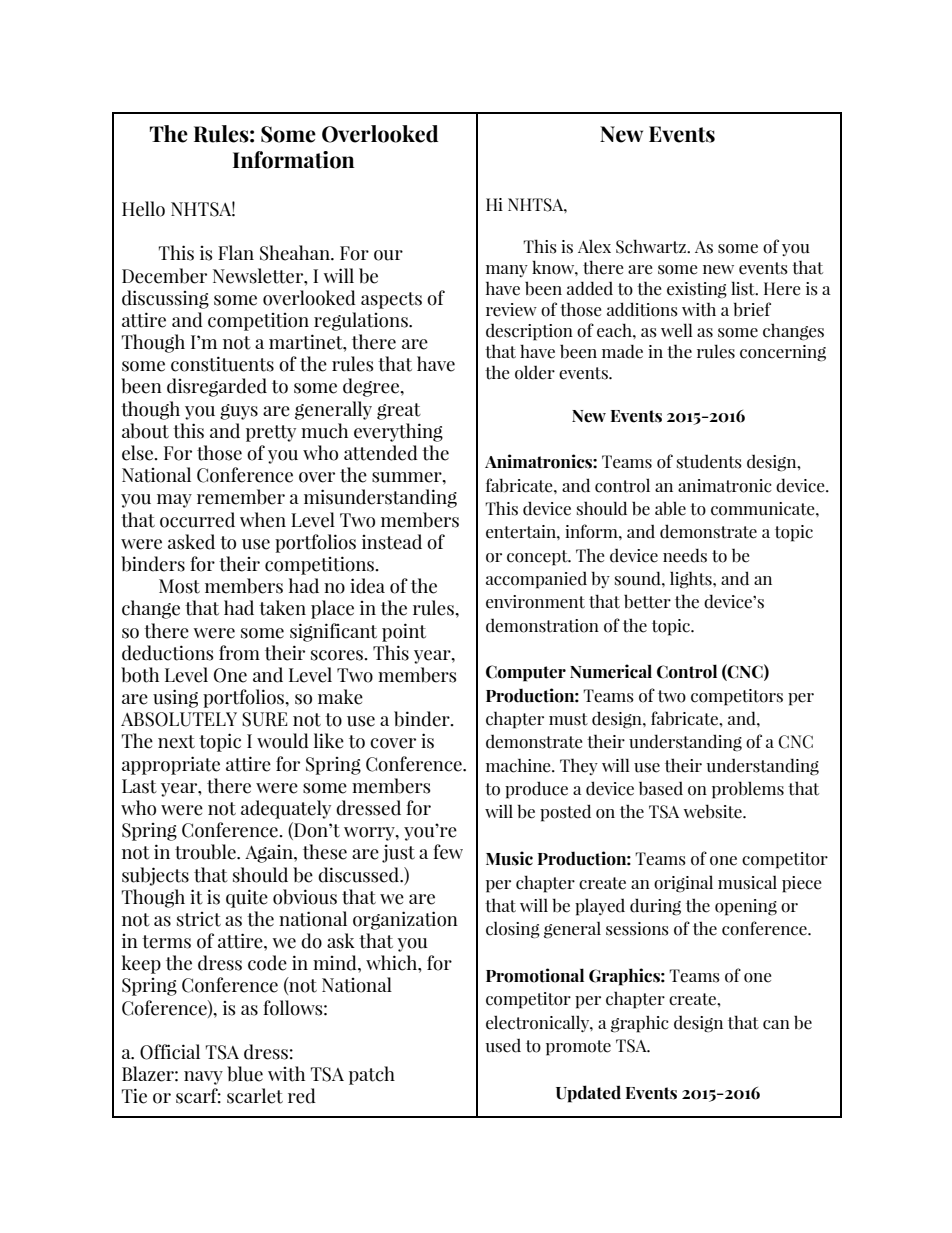 This screenshot has height=1233, width=952. What do you see at coordinates (519, 765) in the screenshot?
I see `machine` at bounding box center [519, 765].
